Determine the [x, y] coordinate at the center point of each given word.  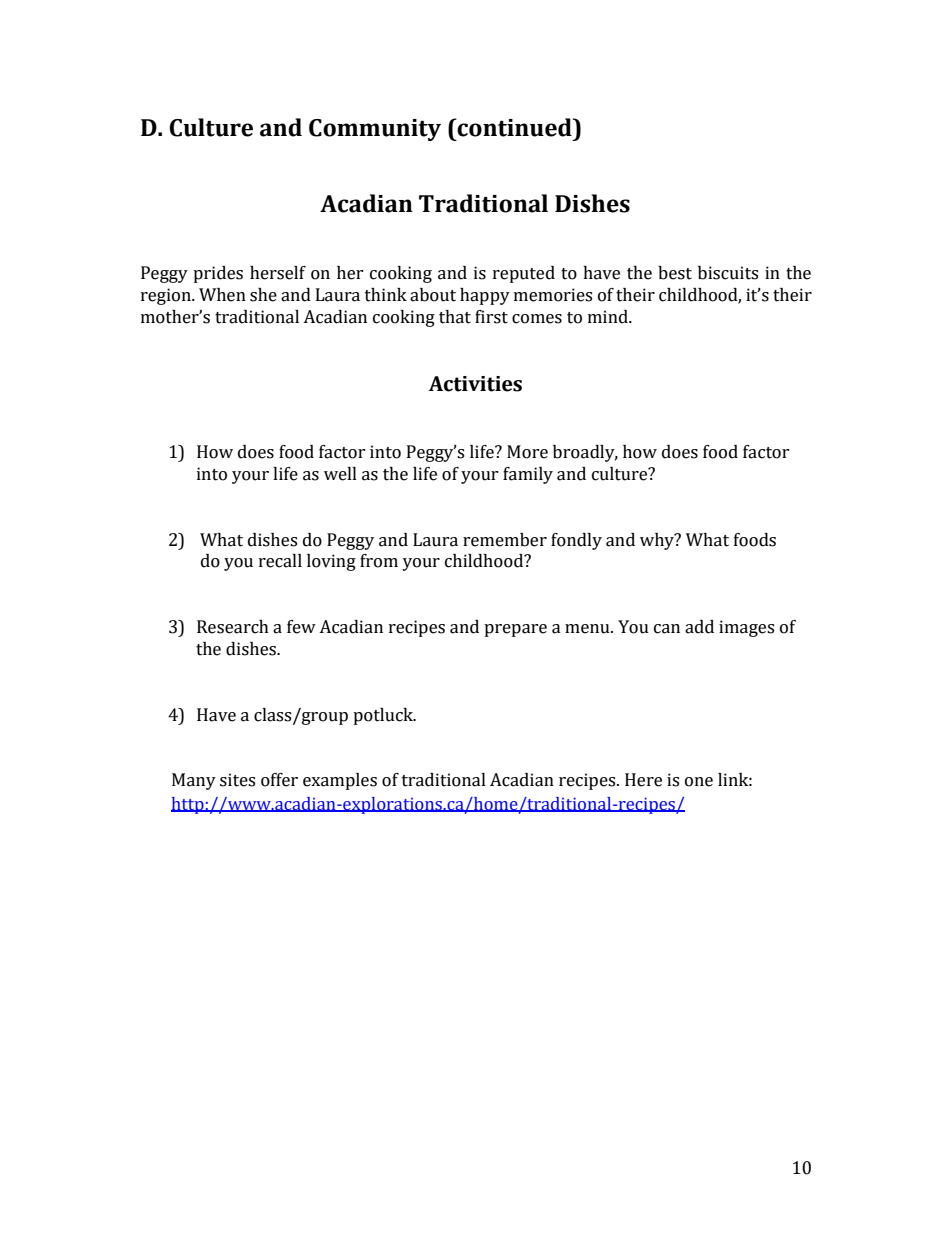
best [675, 273]
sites [237, 780]
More [527, 452]
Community [375, 130]
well [340, 474]
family [528, 475]
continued [515, 127]
